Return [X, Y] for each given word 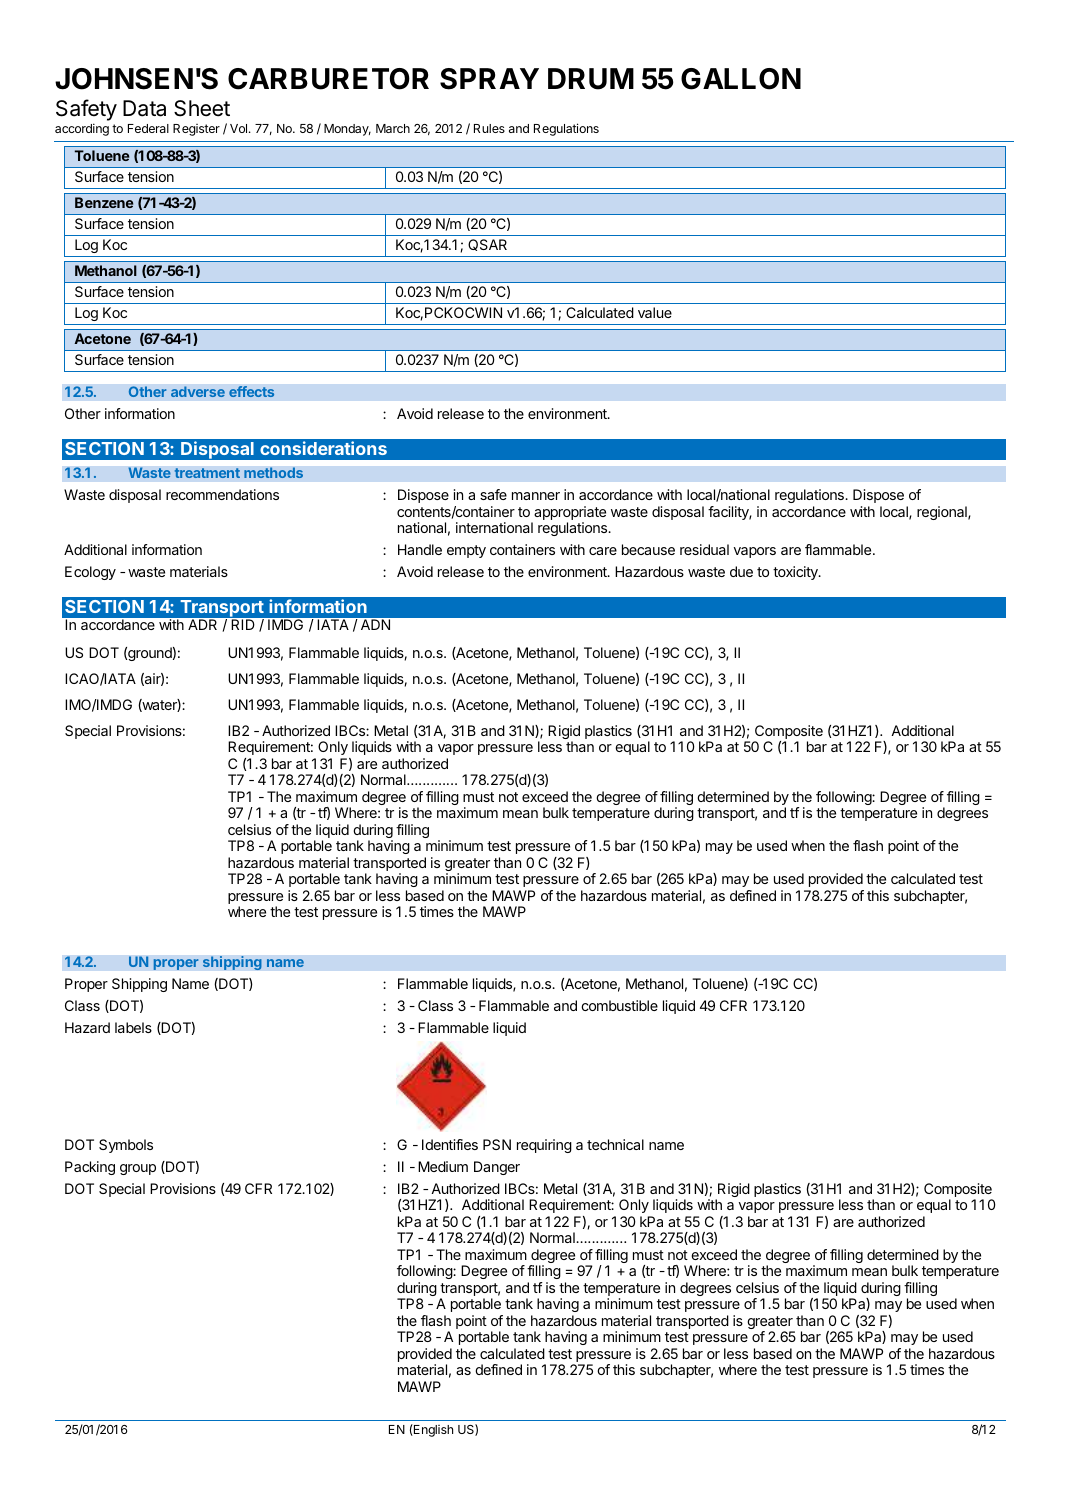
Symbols [126, 1146]
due [741, 571]
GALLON [741, 79]
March [393, 128]
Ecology [90, 573]
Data [144, 108]
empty [466, 551]
